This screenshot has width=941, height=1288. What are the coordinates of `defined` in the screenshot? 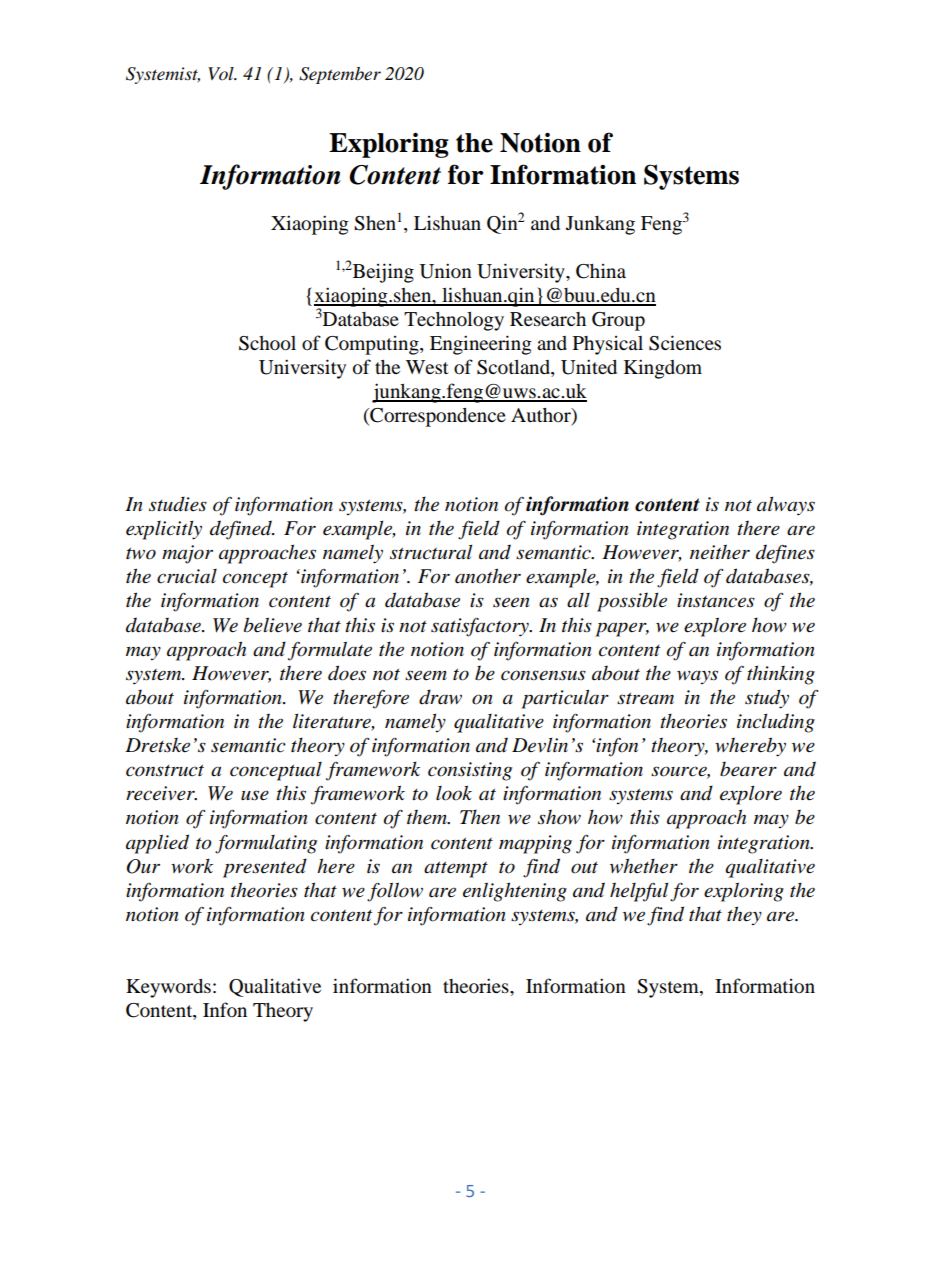 It's located at (242, 530).
